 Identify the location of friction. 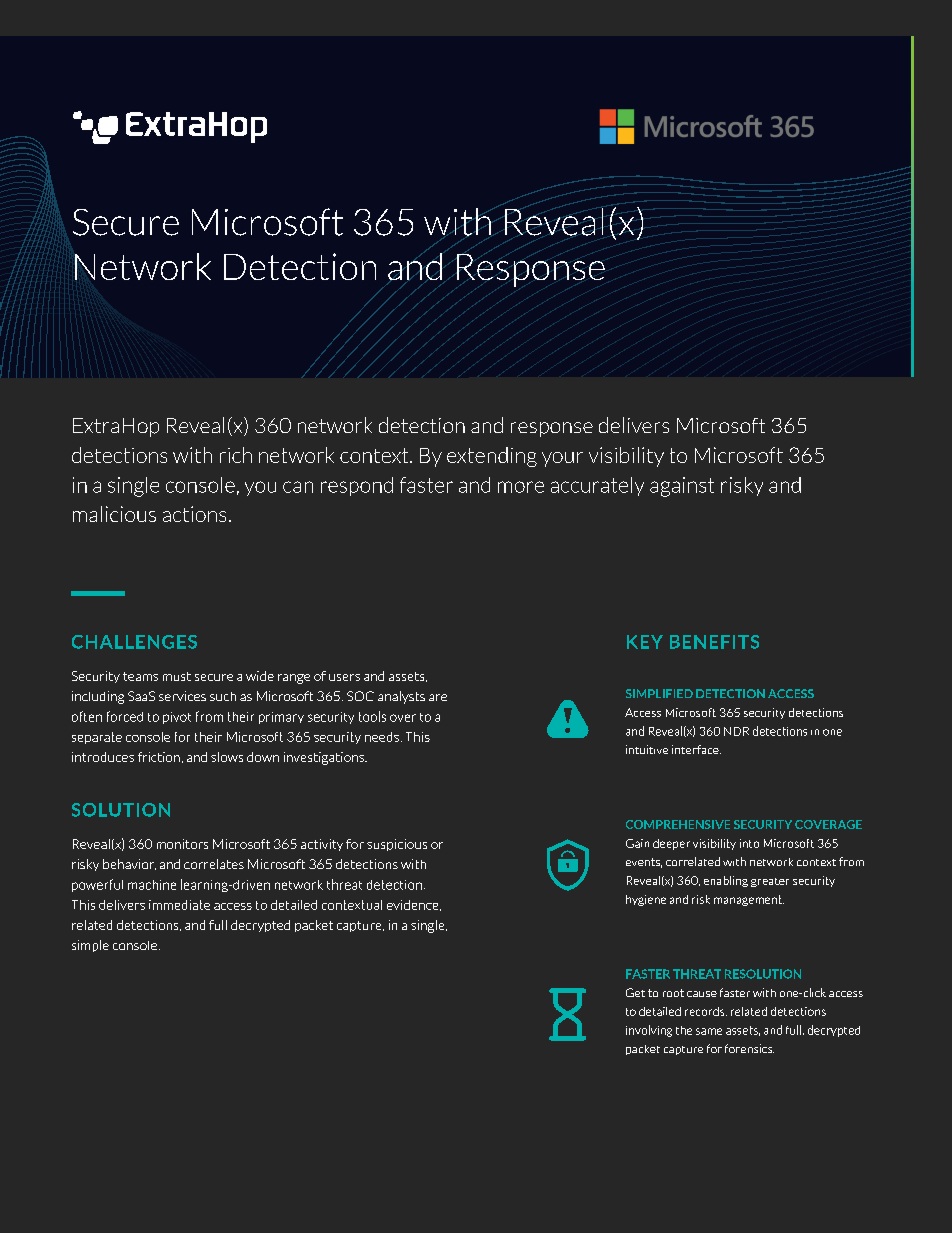
(159, 757).
